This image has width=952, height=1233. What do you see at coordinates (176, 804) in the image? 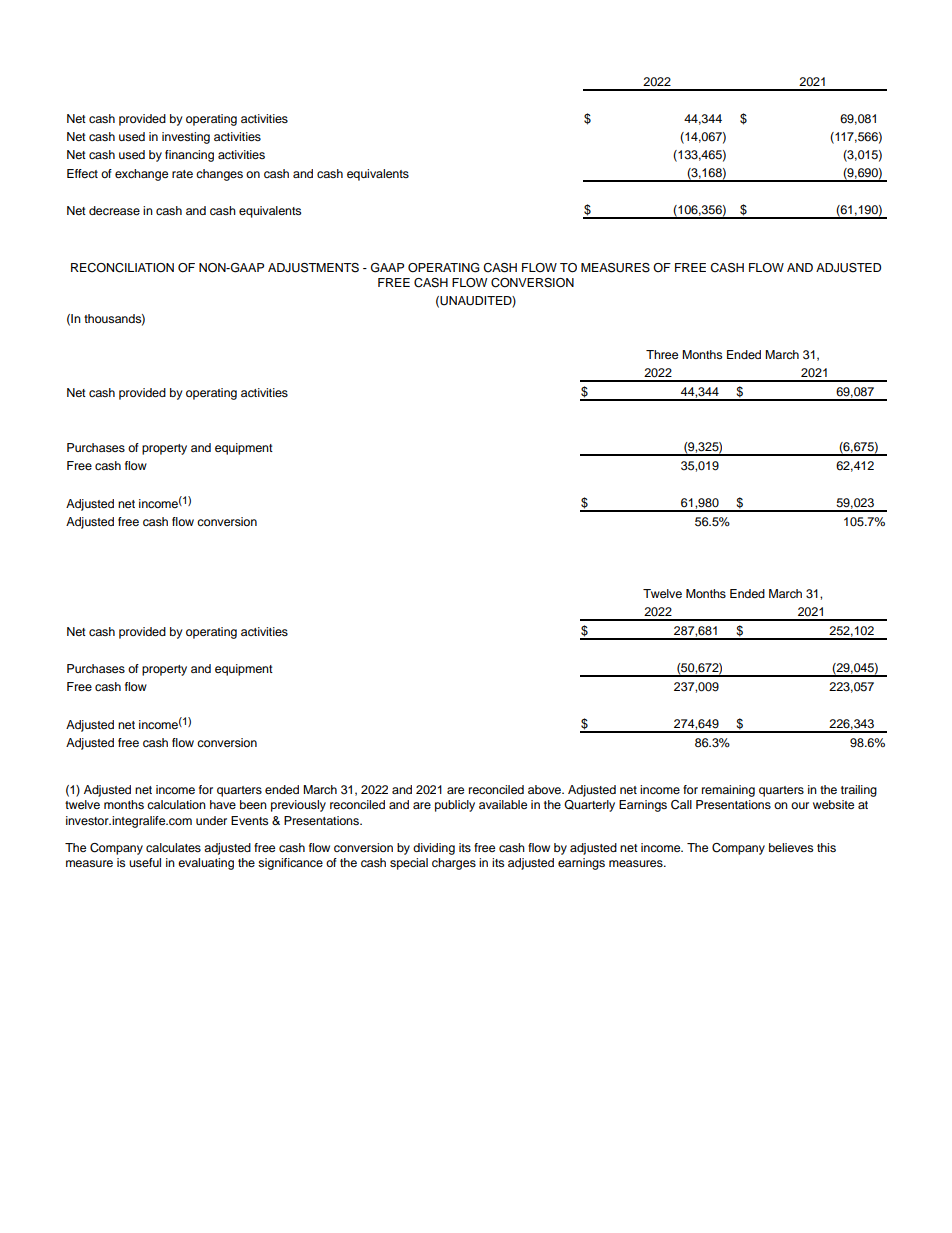
I see `calculation` at bounding box center [176, 804].
